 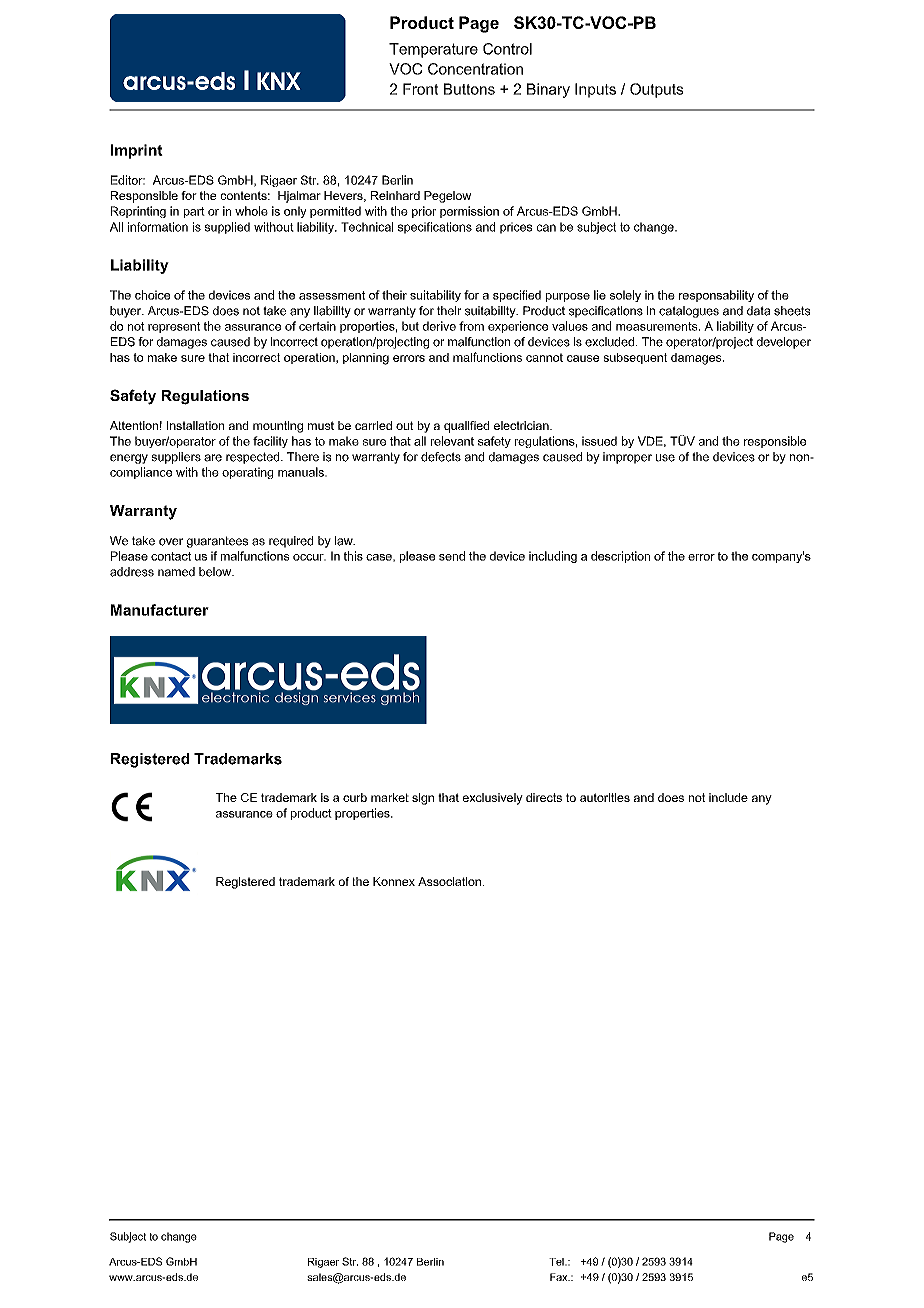 What do you see at coordinates (449, 881) in the screenshot?
I see `Association` at bounding box center [449, 881].
